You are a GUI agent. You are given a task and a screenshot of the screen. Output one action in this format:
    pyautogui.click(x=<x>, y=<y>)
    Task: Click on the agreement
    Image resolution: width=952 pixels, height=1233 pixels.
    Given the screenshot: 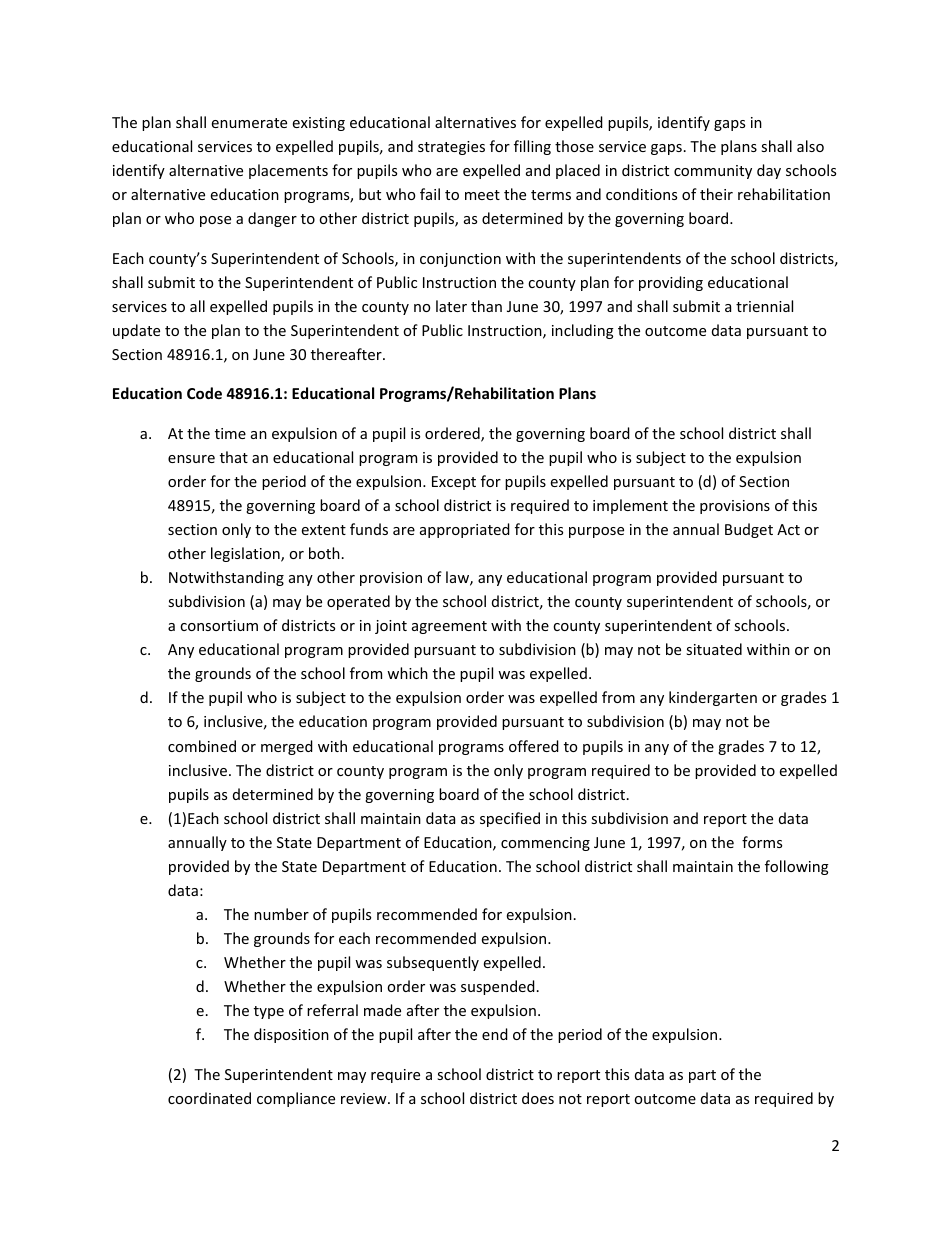 What is the action you would take?
    pyautogui.click(x=449, y=627)
